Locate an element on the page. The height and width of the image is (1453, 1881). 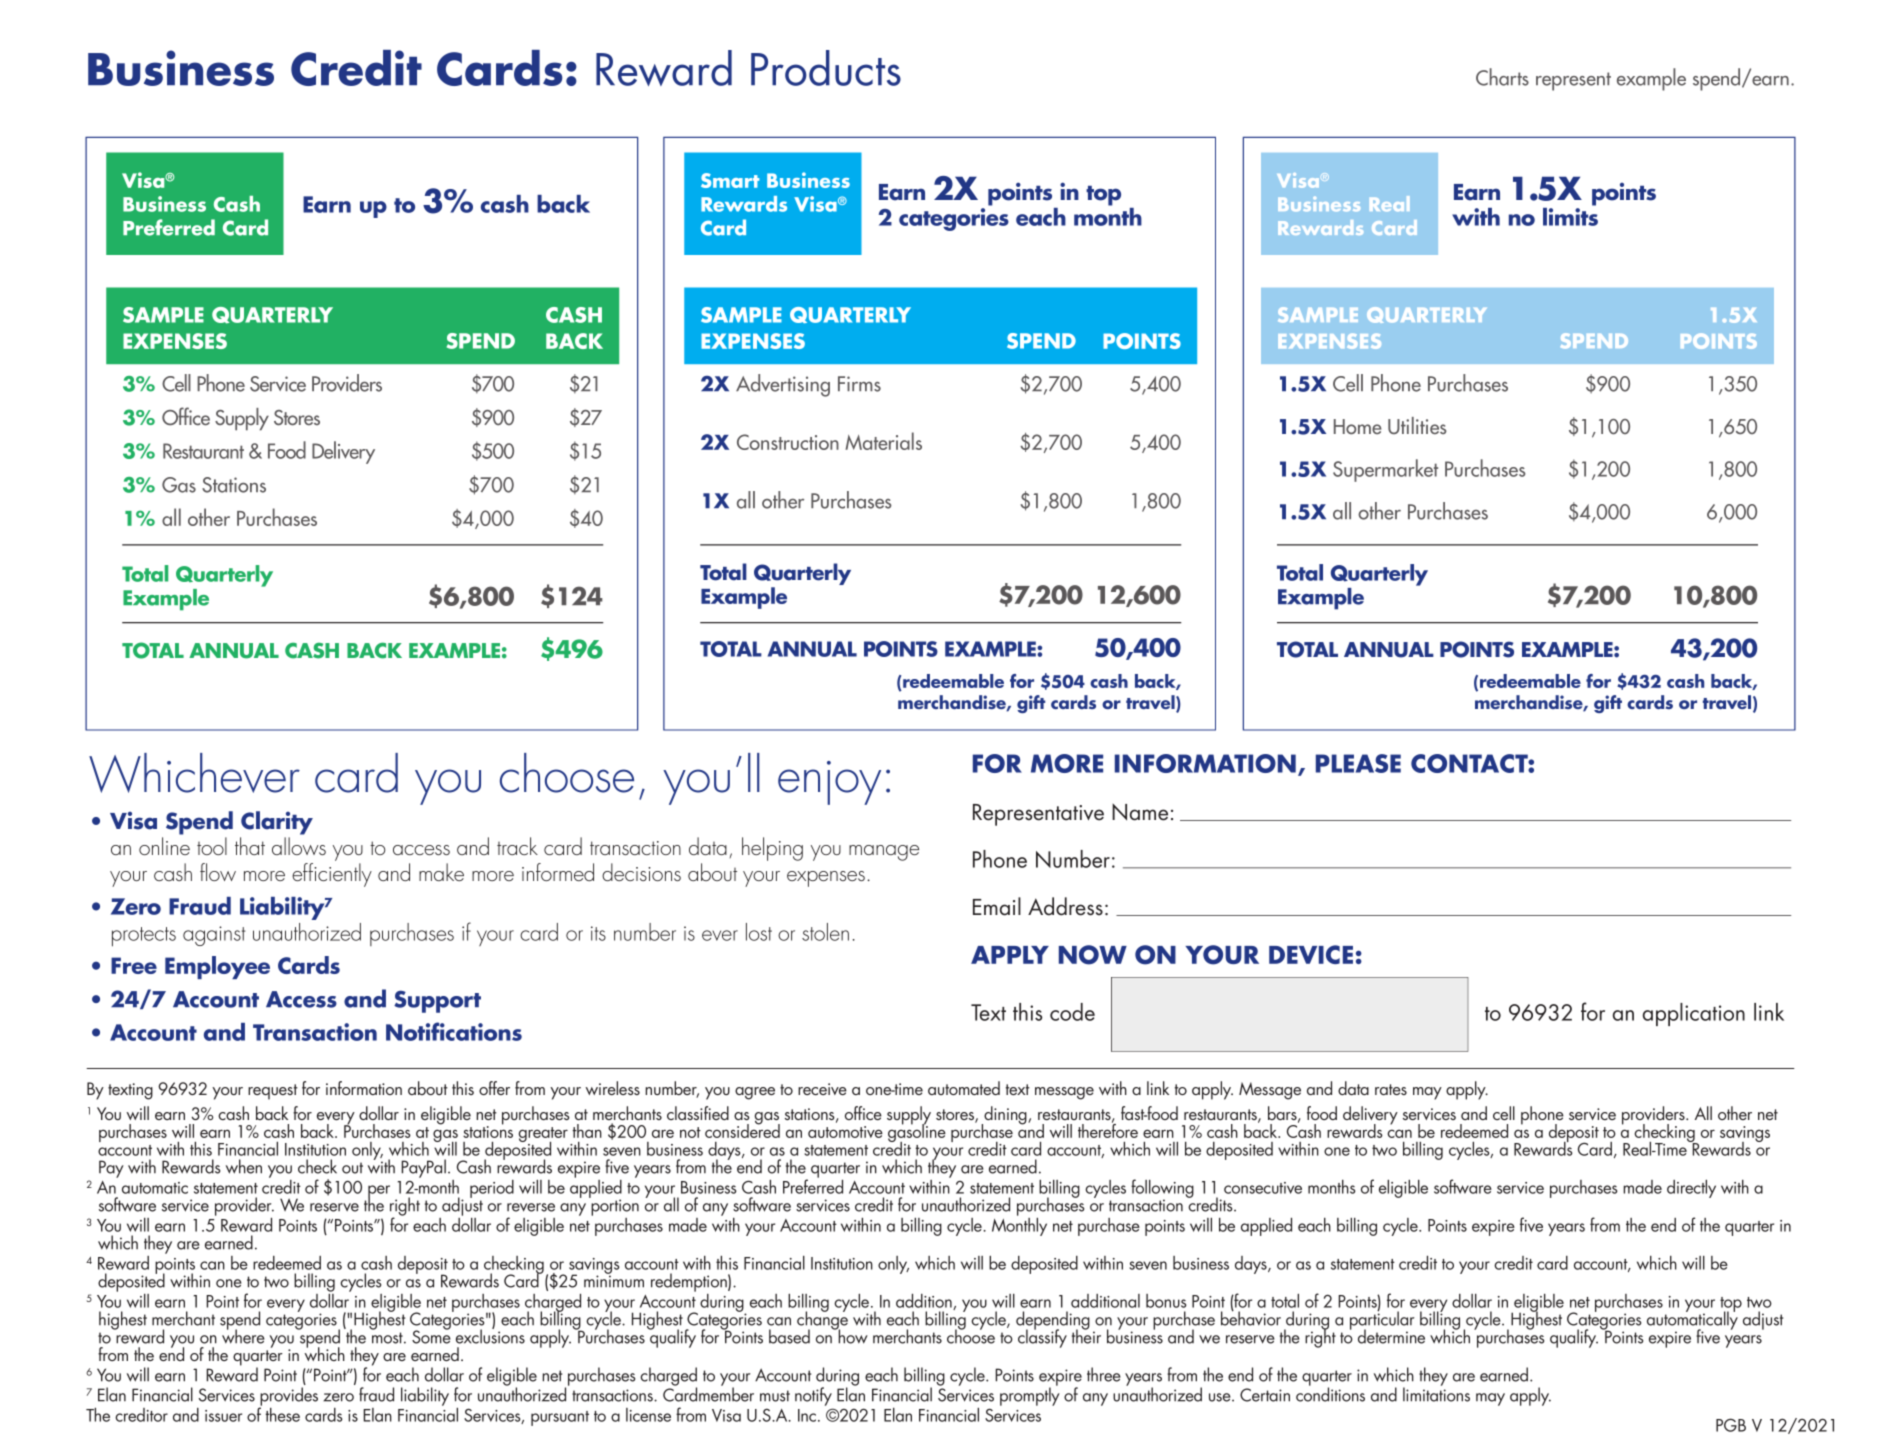
Charts is located at coordinates (1502, 77).
